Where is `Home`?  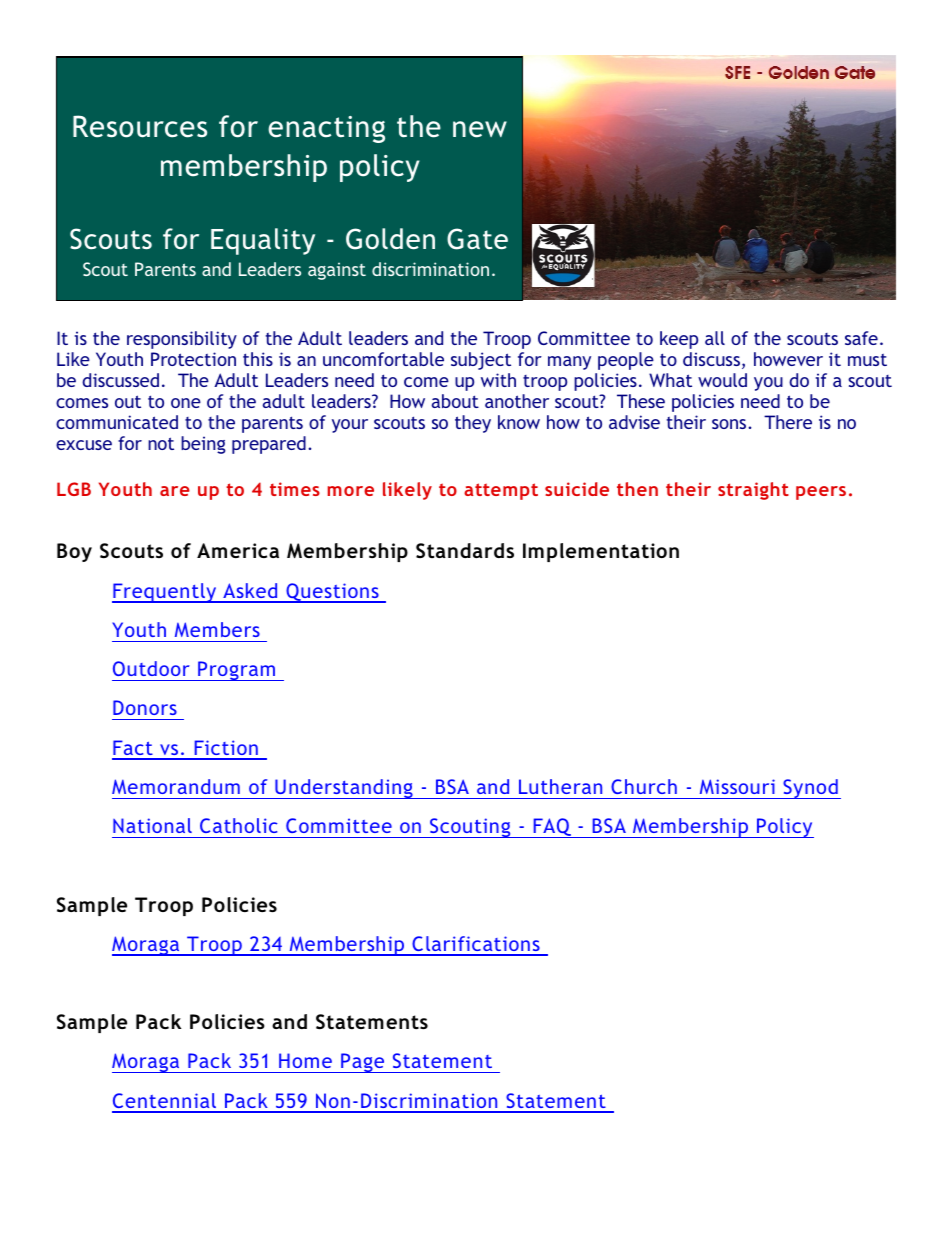 Home is located at coordinates (305, 1060).
